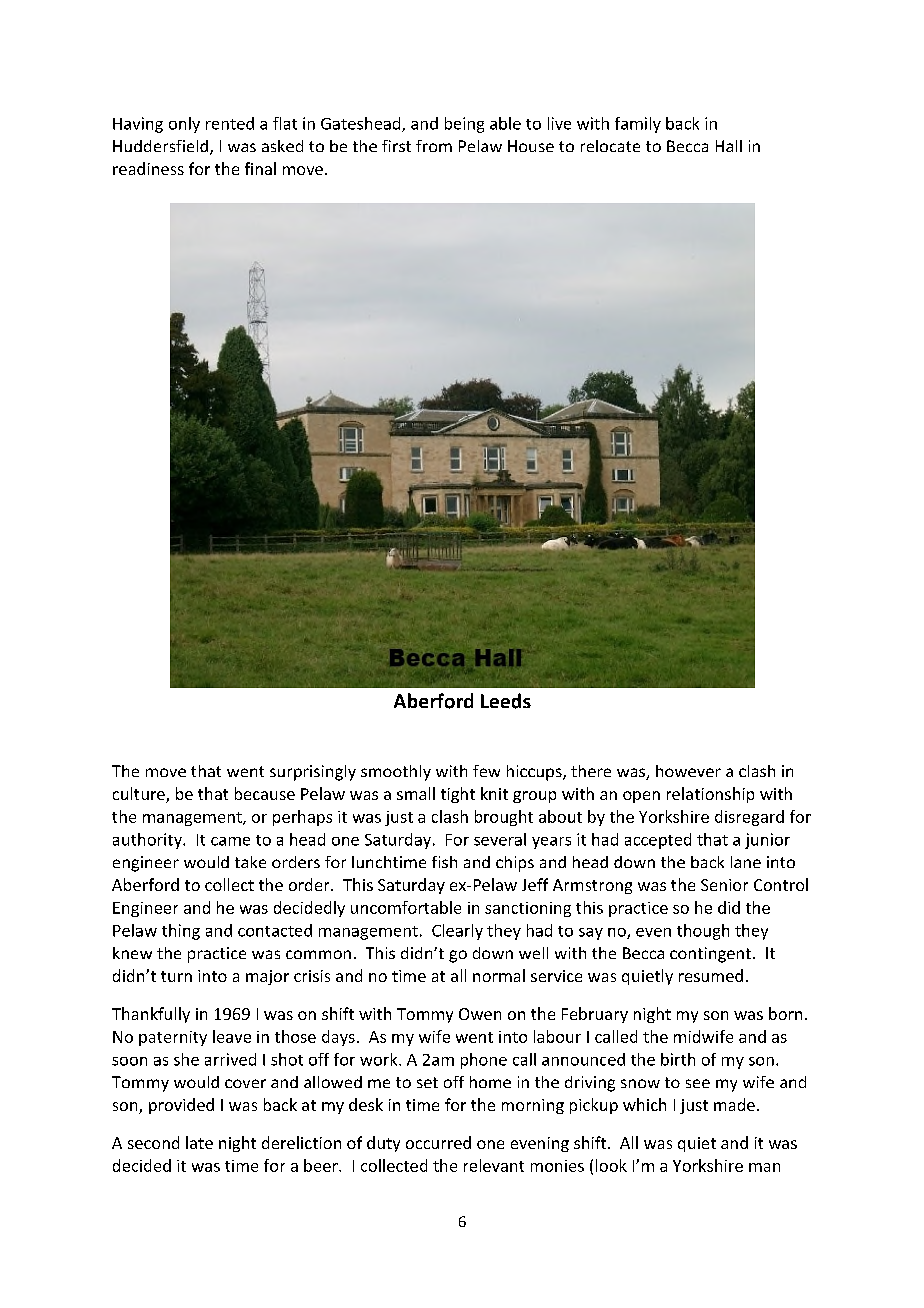  I want to click on Hall, so click(729, 146).
